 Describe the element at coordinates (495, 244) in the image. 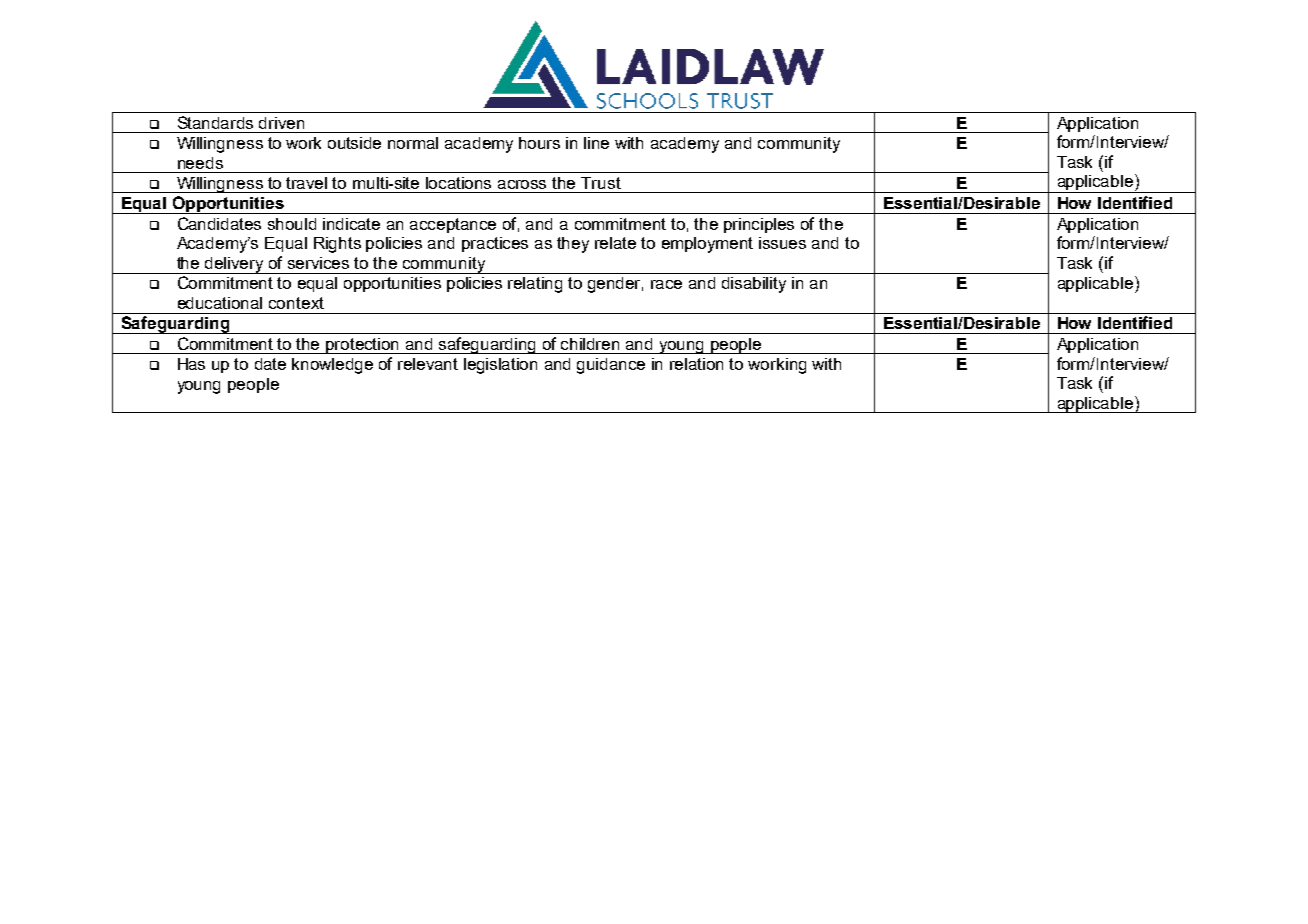

I see `practices` at that location.
